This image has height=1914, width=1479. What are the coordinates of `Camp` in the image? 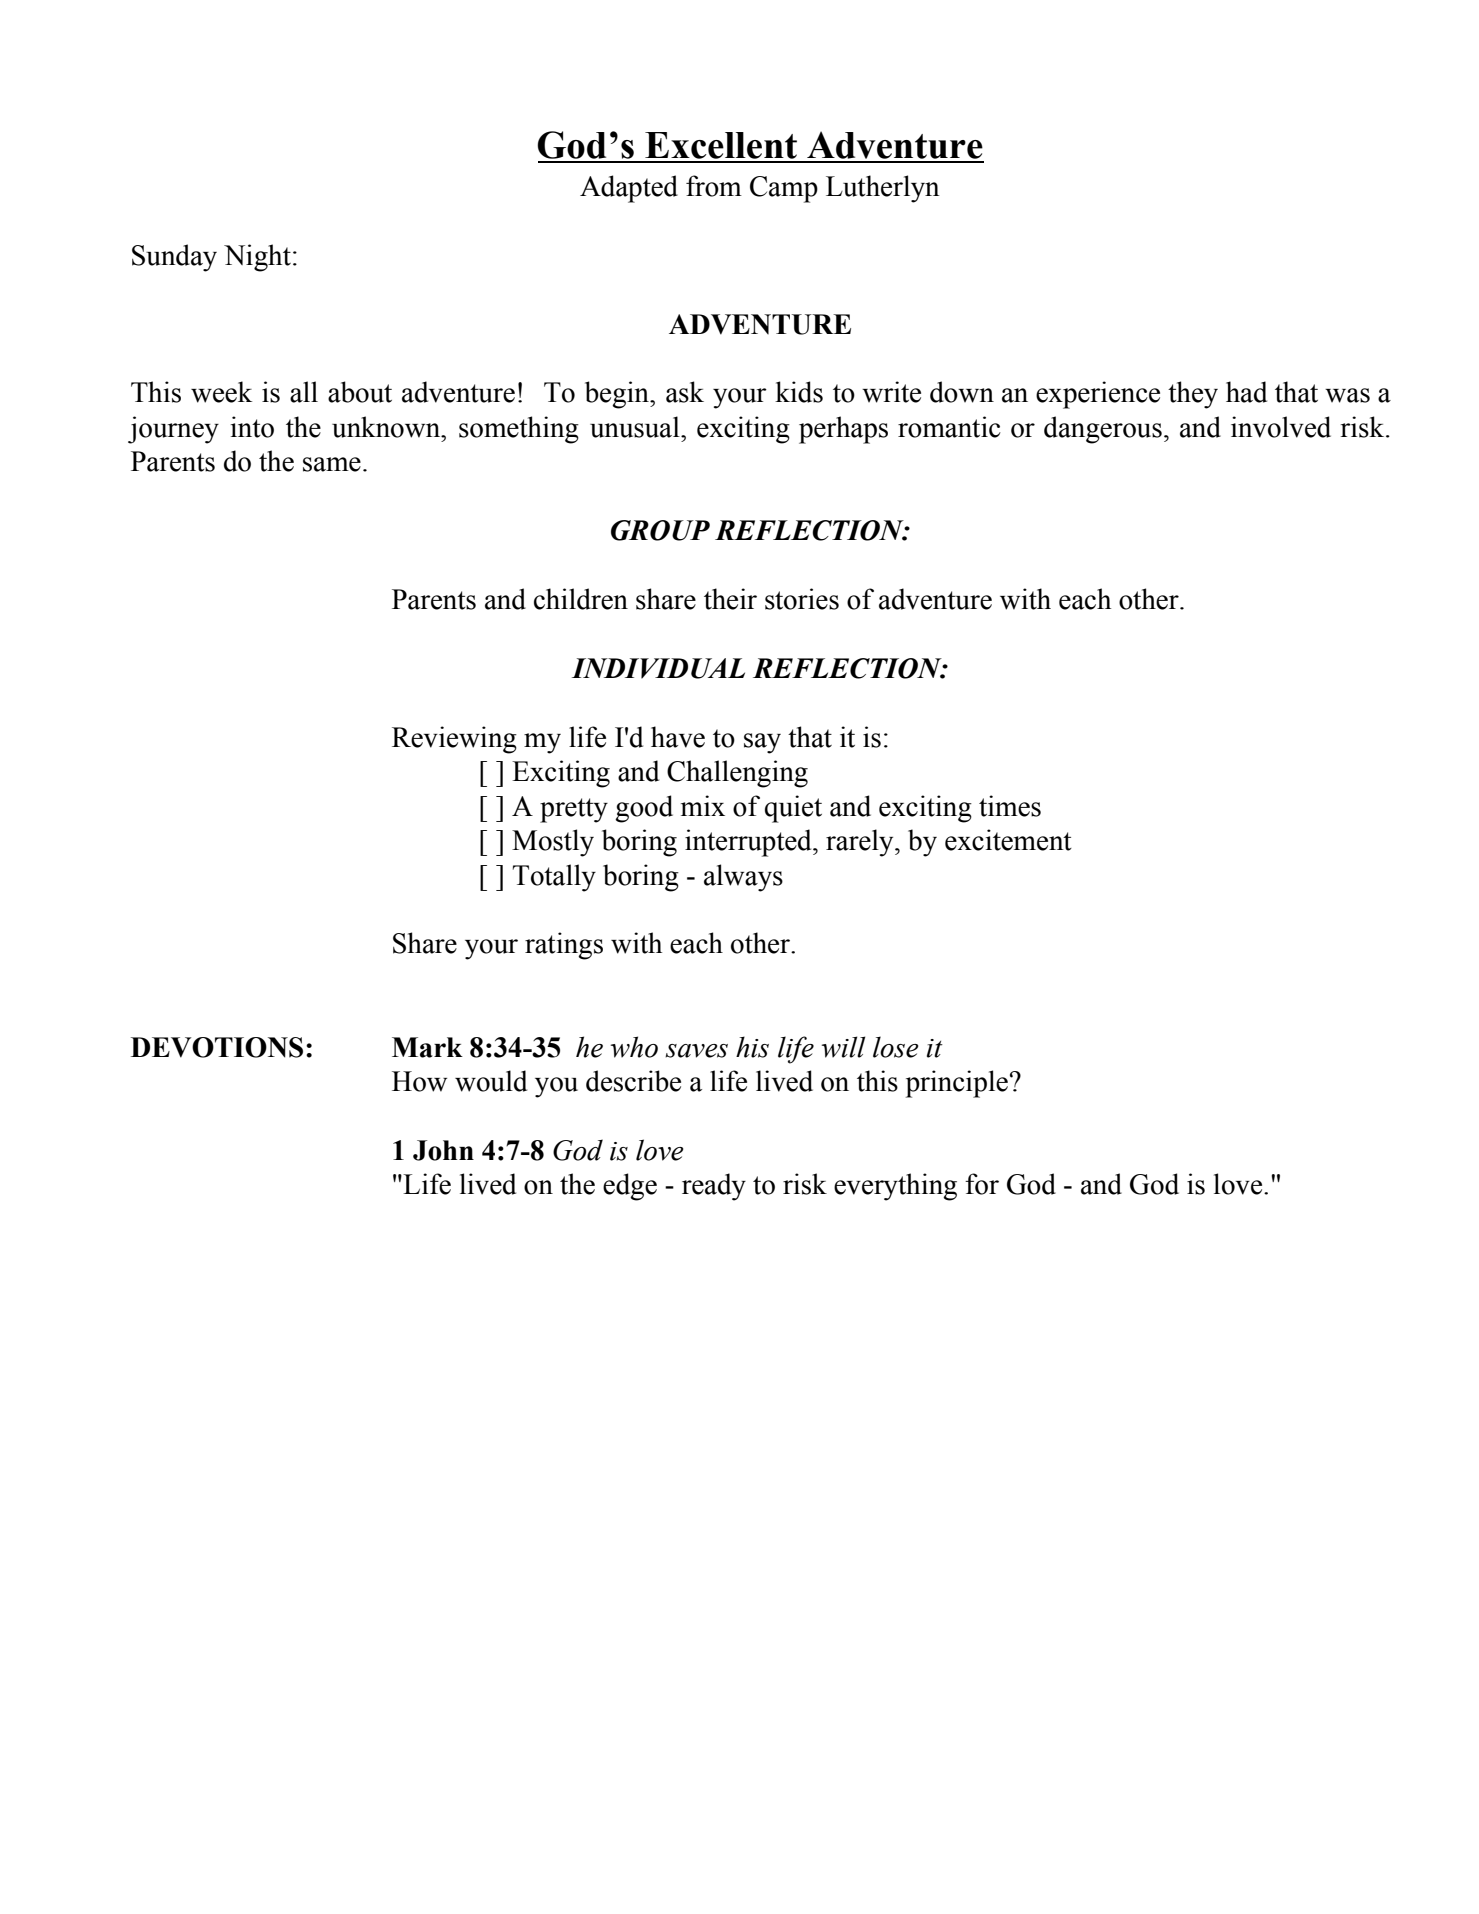 It's located at (784, 189).
